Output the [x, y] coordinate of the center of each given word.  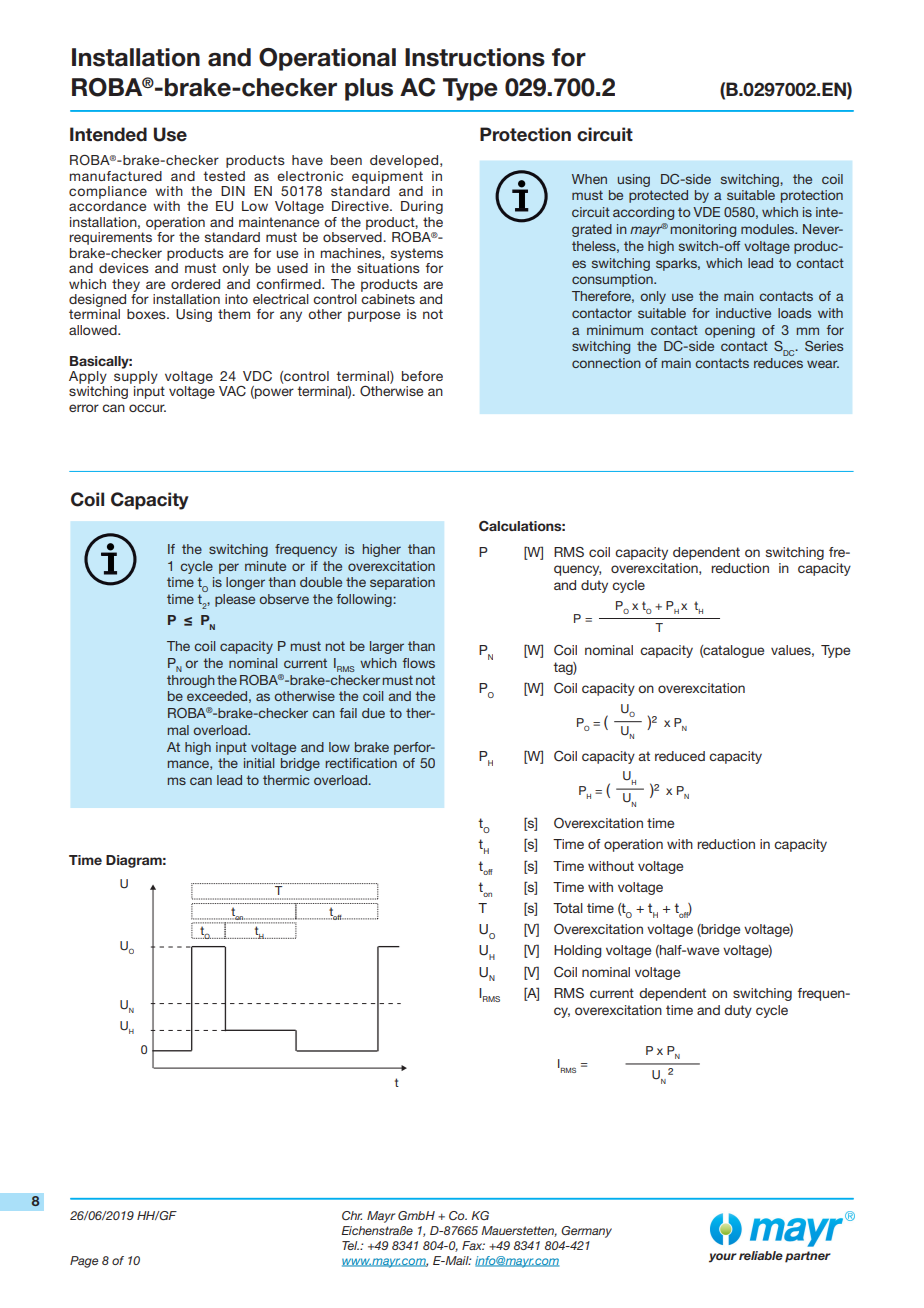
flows [419, 663]
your [723, 1258]
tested [224, 176]
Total [568, 908]
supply [136, 377]
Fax [473, 1245]
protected [658, 196]
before [422, 376]
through [191, 681]
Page [84, 1262]
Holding [578, 951]
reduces [778, 363]
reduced [680, 756]
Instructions [475, 57]
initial [259, 763]
